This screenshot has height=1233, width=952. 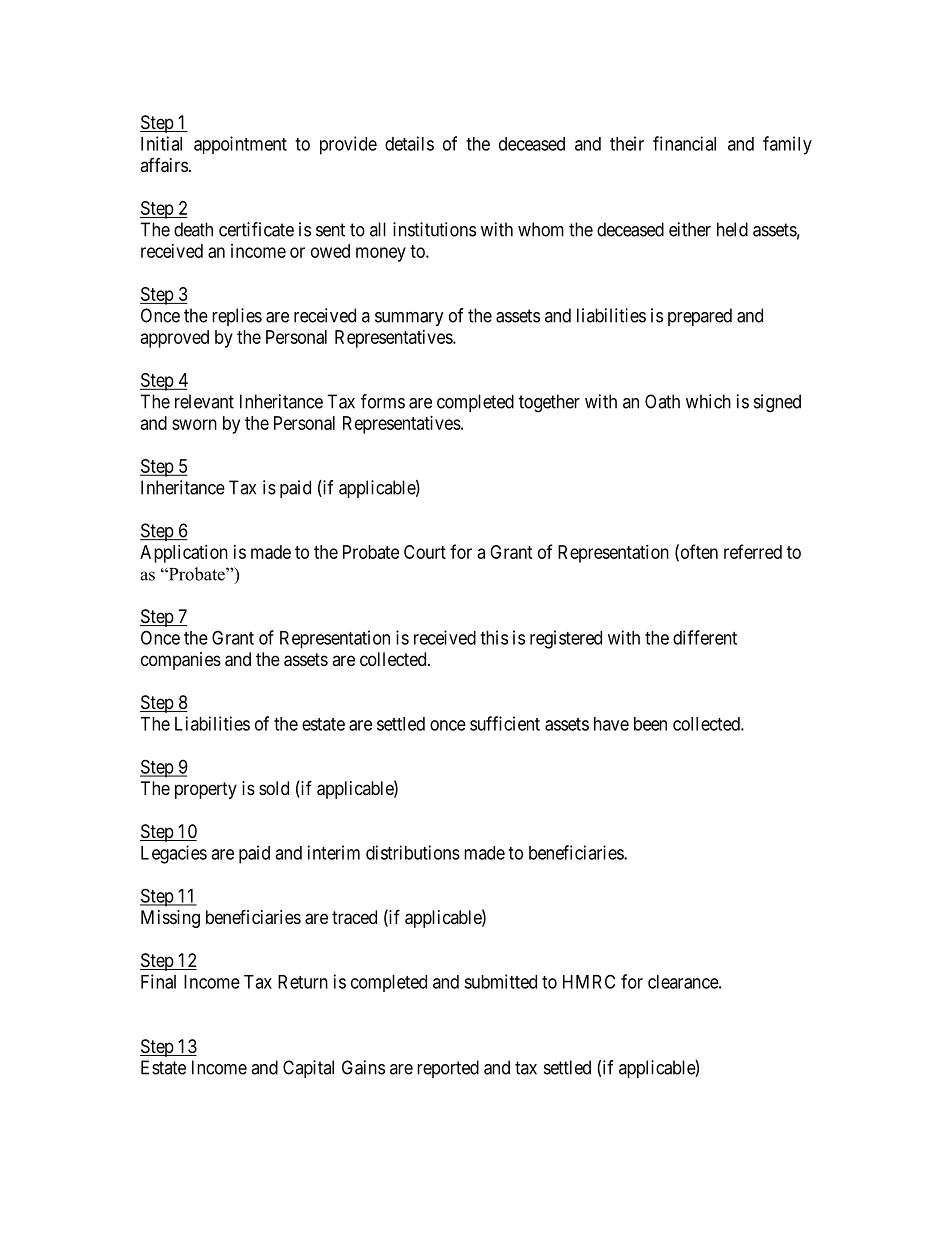 I want to click on appointment, so click(x=240, y=145).
